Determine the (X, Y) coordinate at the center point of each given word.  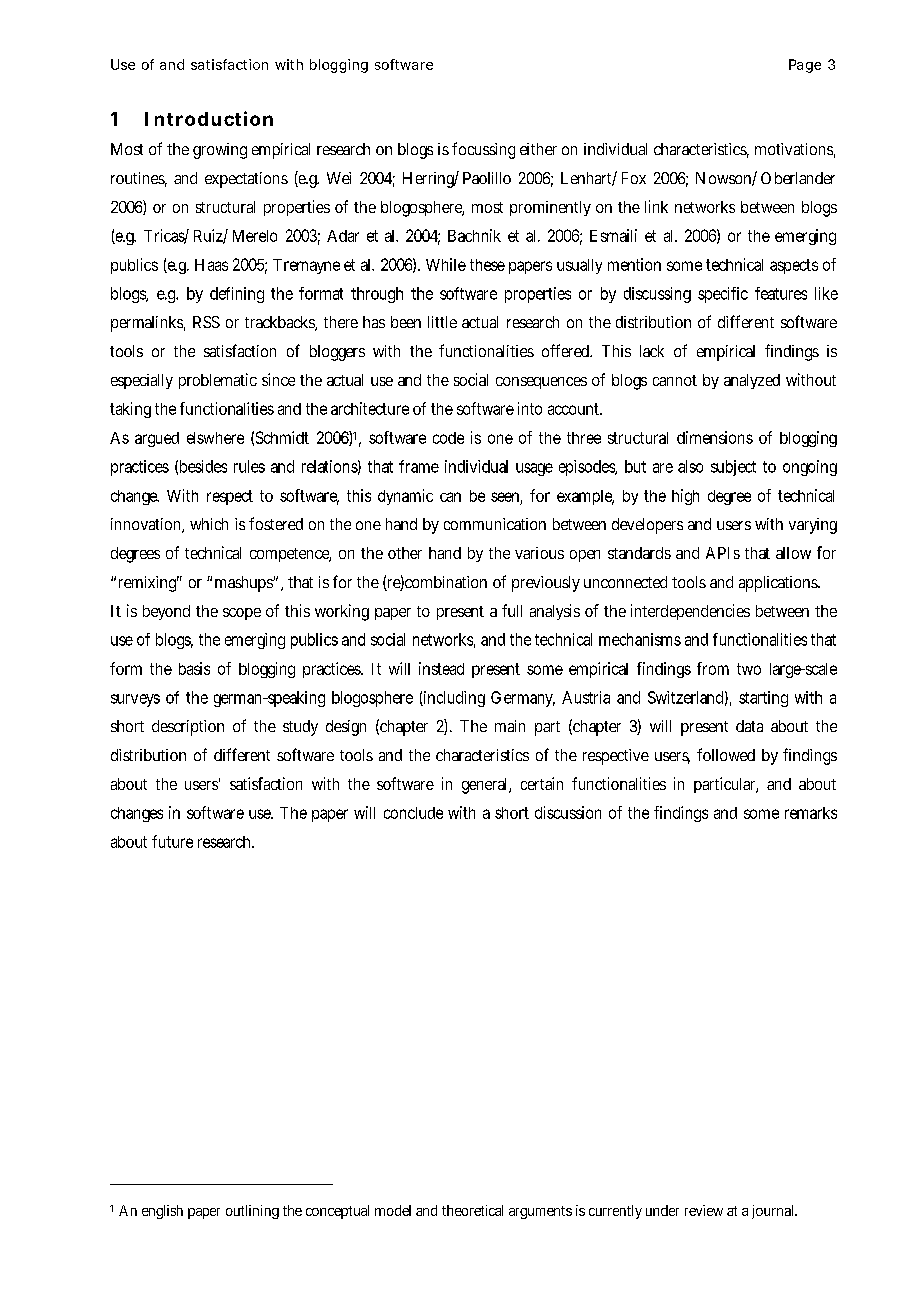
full (512, 610)
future (172, 841)
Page (805, 66)
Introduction (209, 118)
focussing (483, 150)
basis (194, 668)
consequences (541, 383)
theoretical (472, 1210)
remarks (811, 813)
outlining (252, 1212)
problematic (218, 381)
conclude (413, 813)
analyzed (752, 381)
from (713, 668)
